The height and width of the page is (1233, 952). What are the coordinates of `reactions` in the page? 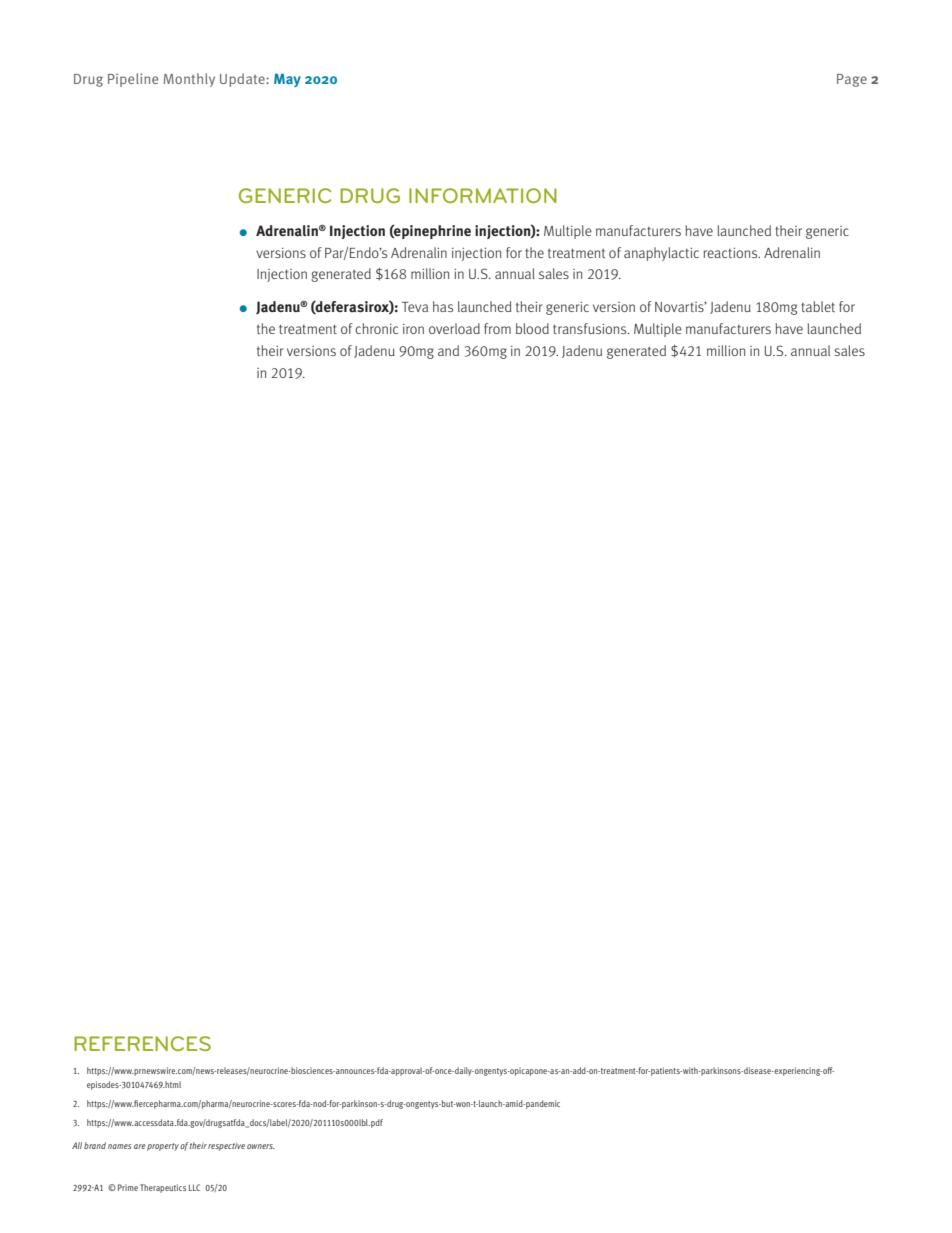 It's located at (731, 253).
